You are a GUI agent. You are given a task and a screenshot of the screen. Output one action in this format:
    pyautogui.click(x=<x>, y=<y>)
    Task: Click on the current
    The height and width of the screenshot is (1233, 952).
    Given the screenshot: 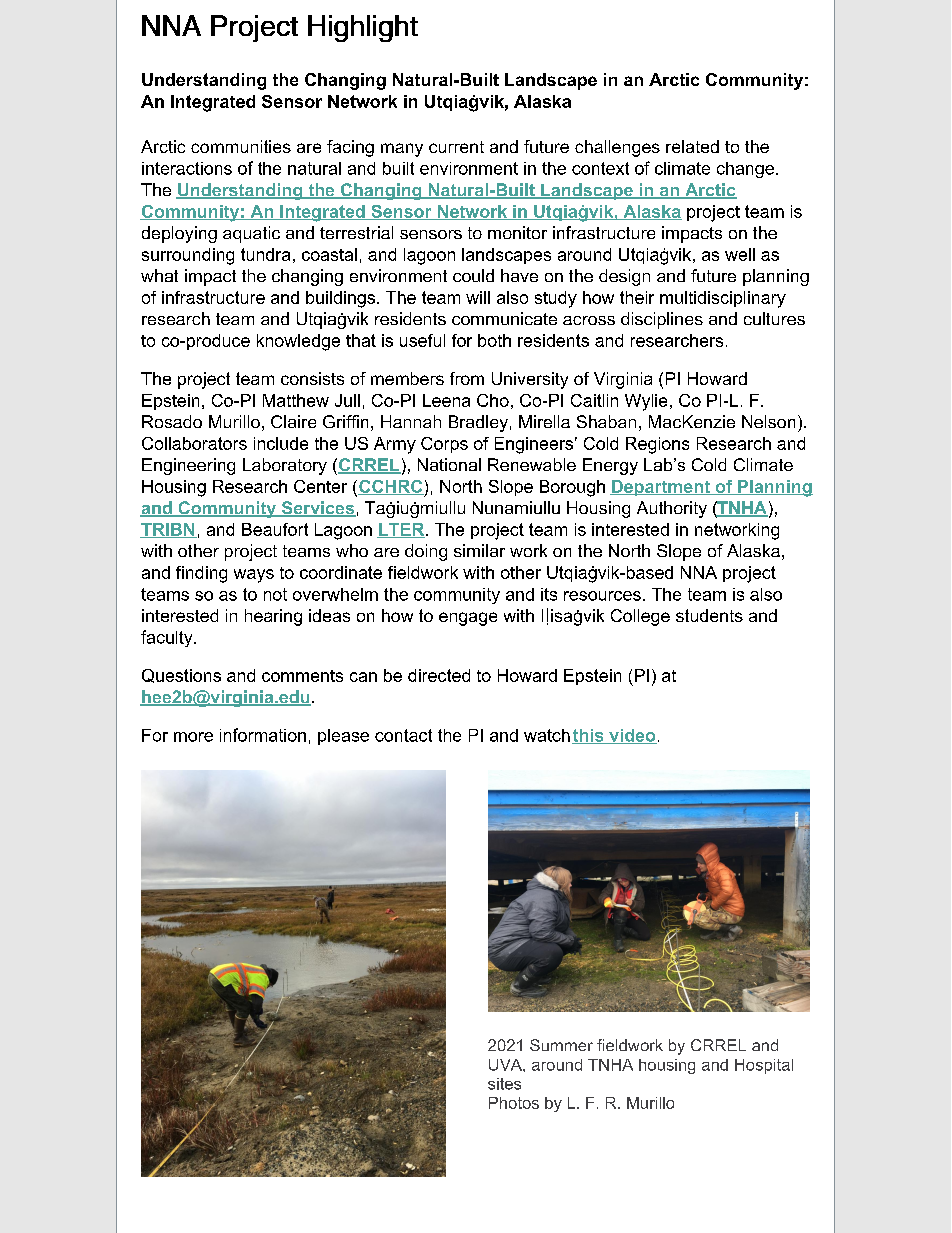 What is the action you would take?
    pyautogui.click(x=456, y=147)
